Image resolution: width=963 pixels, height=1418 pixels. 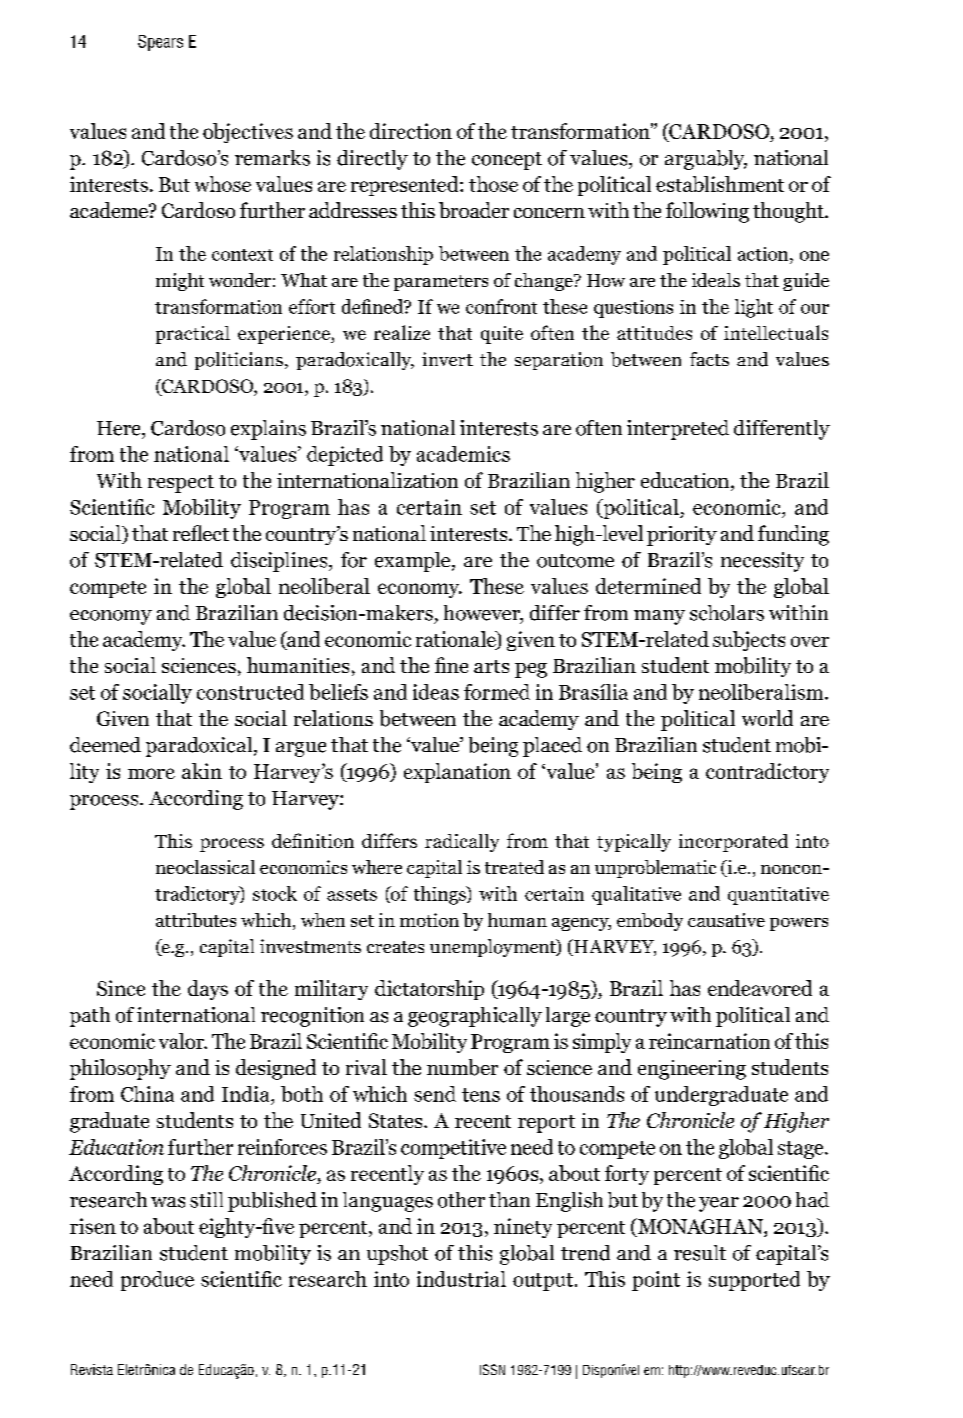 I want to click on Spears, so click(x=160, y=43).
